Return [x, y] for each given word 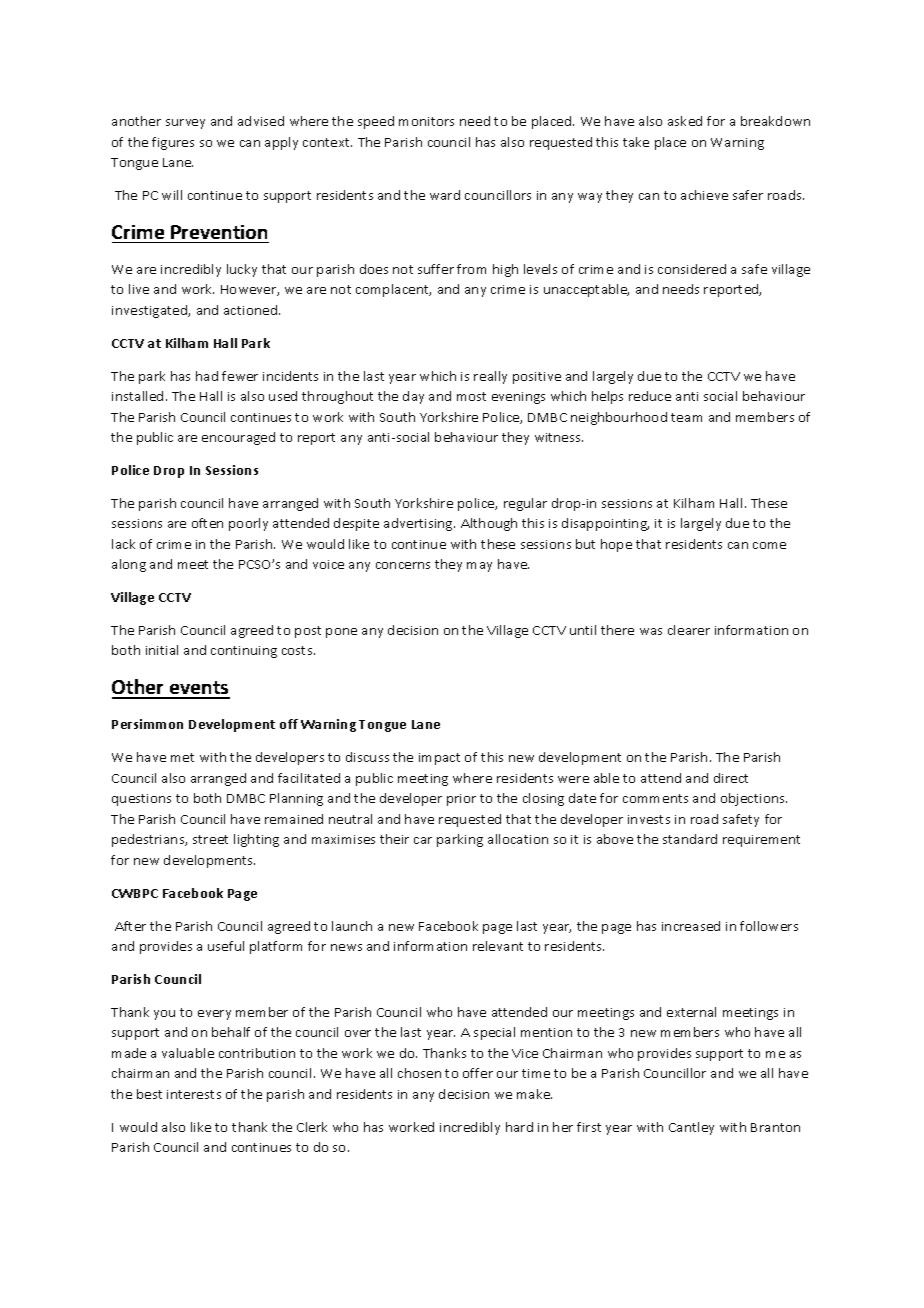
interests [194, 1094]
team [686, 417]
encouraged [238, 438]
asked [685, 121]
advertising [419, 524]
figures [173, 143]
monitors [426, 121]
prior [461, 800]
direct [731, 778]
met [182, 757]
